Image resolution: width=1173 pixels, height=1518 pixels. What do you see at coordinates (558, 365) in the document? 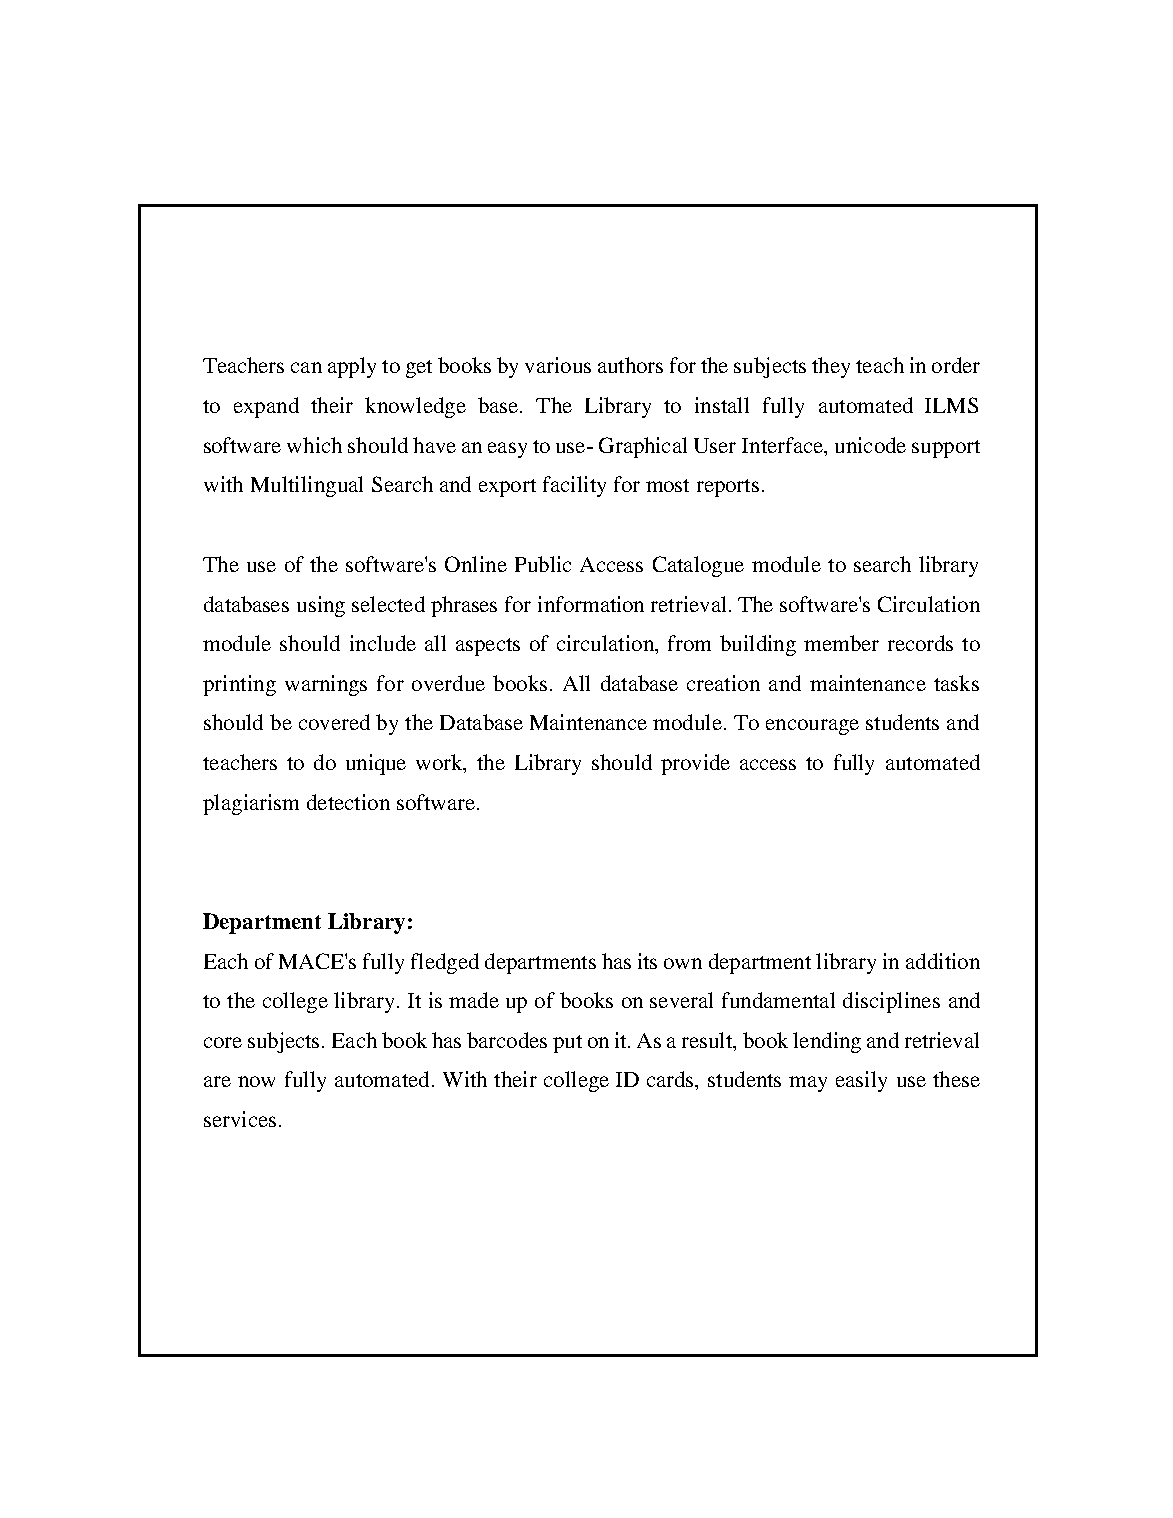
I see `various` at bounding box center [558, 365].
